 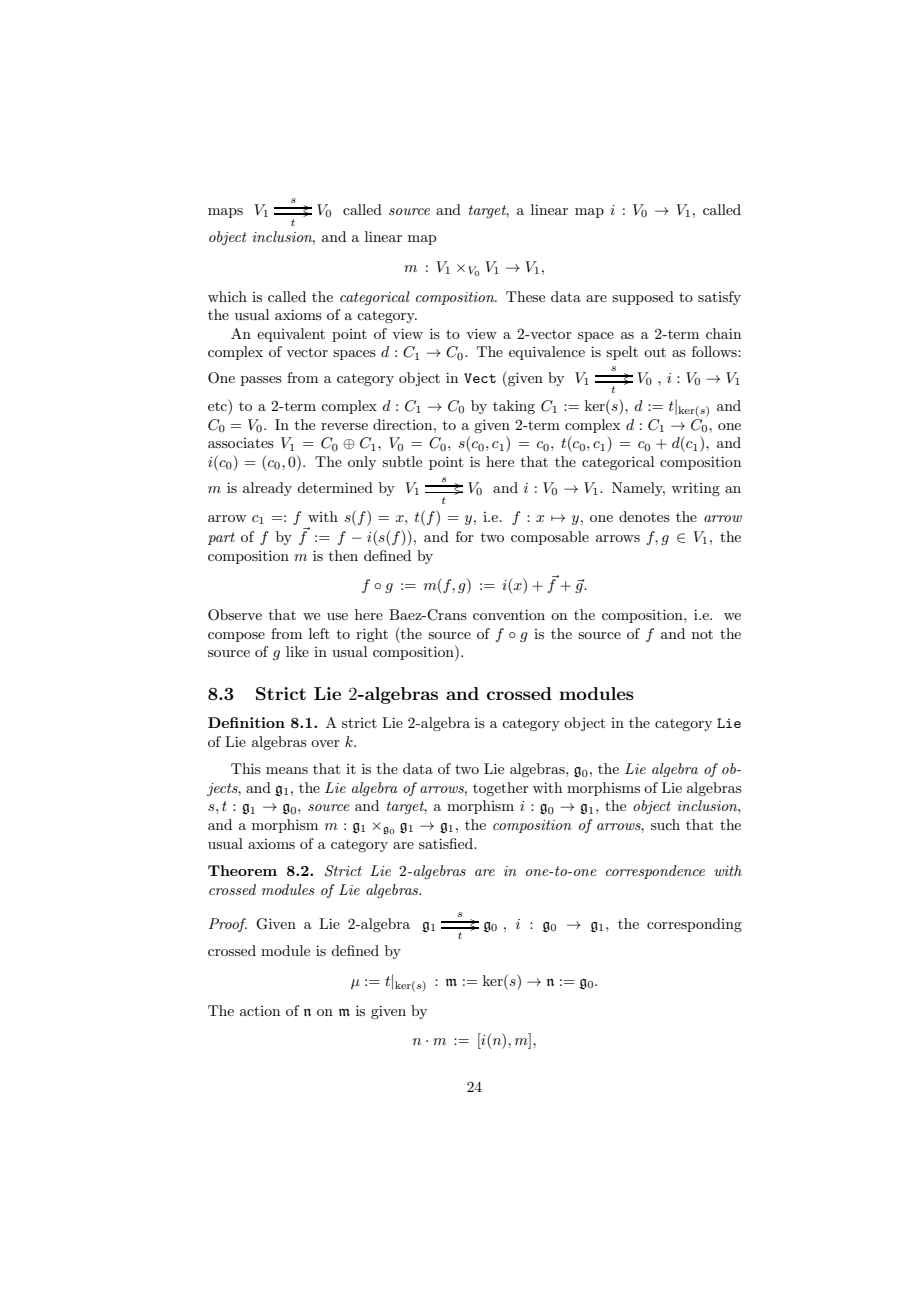 I want to click on denotes, so click(x=644, y=516).
